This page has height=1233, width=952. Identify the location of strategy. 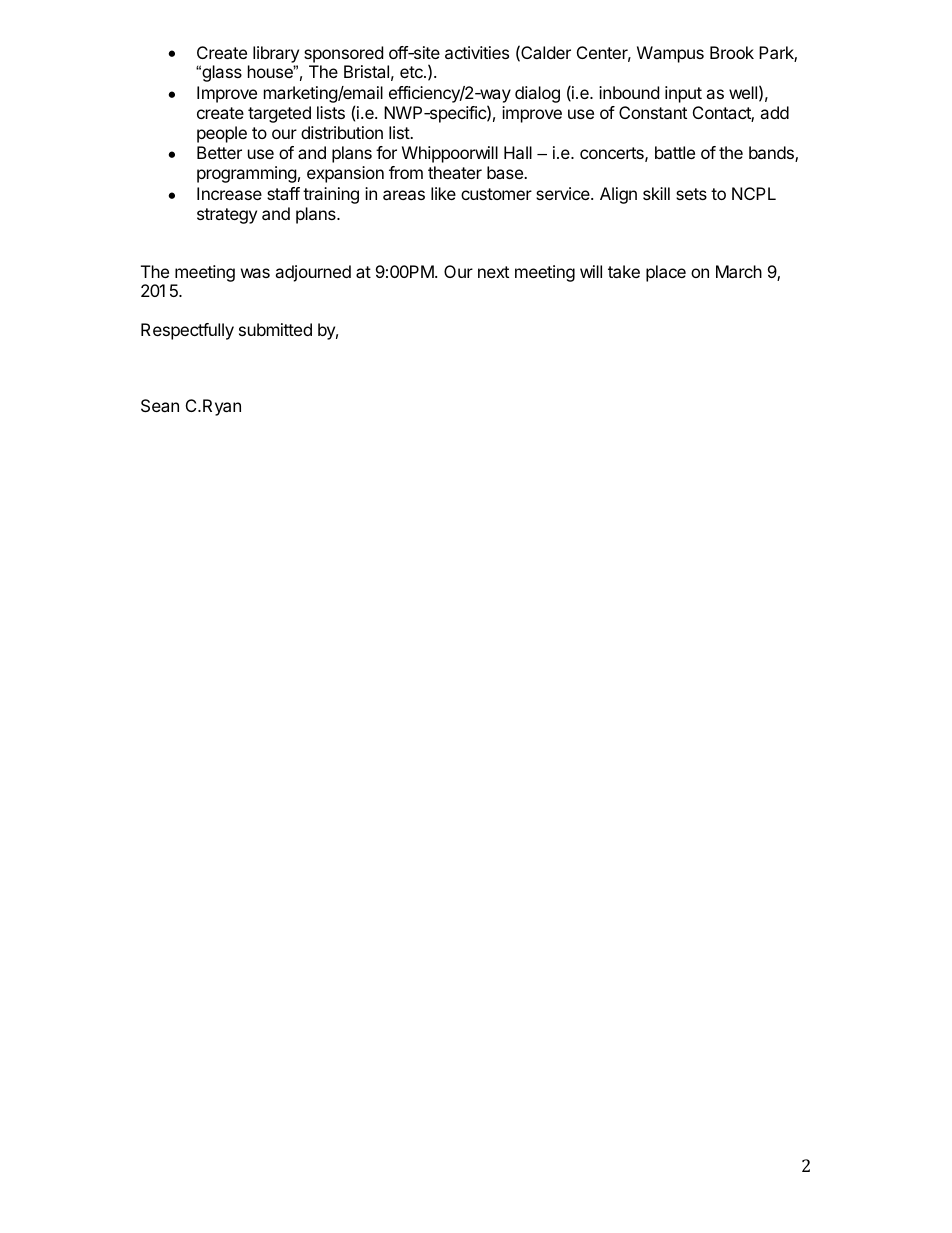
(227, 216).
